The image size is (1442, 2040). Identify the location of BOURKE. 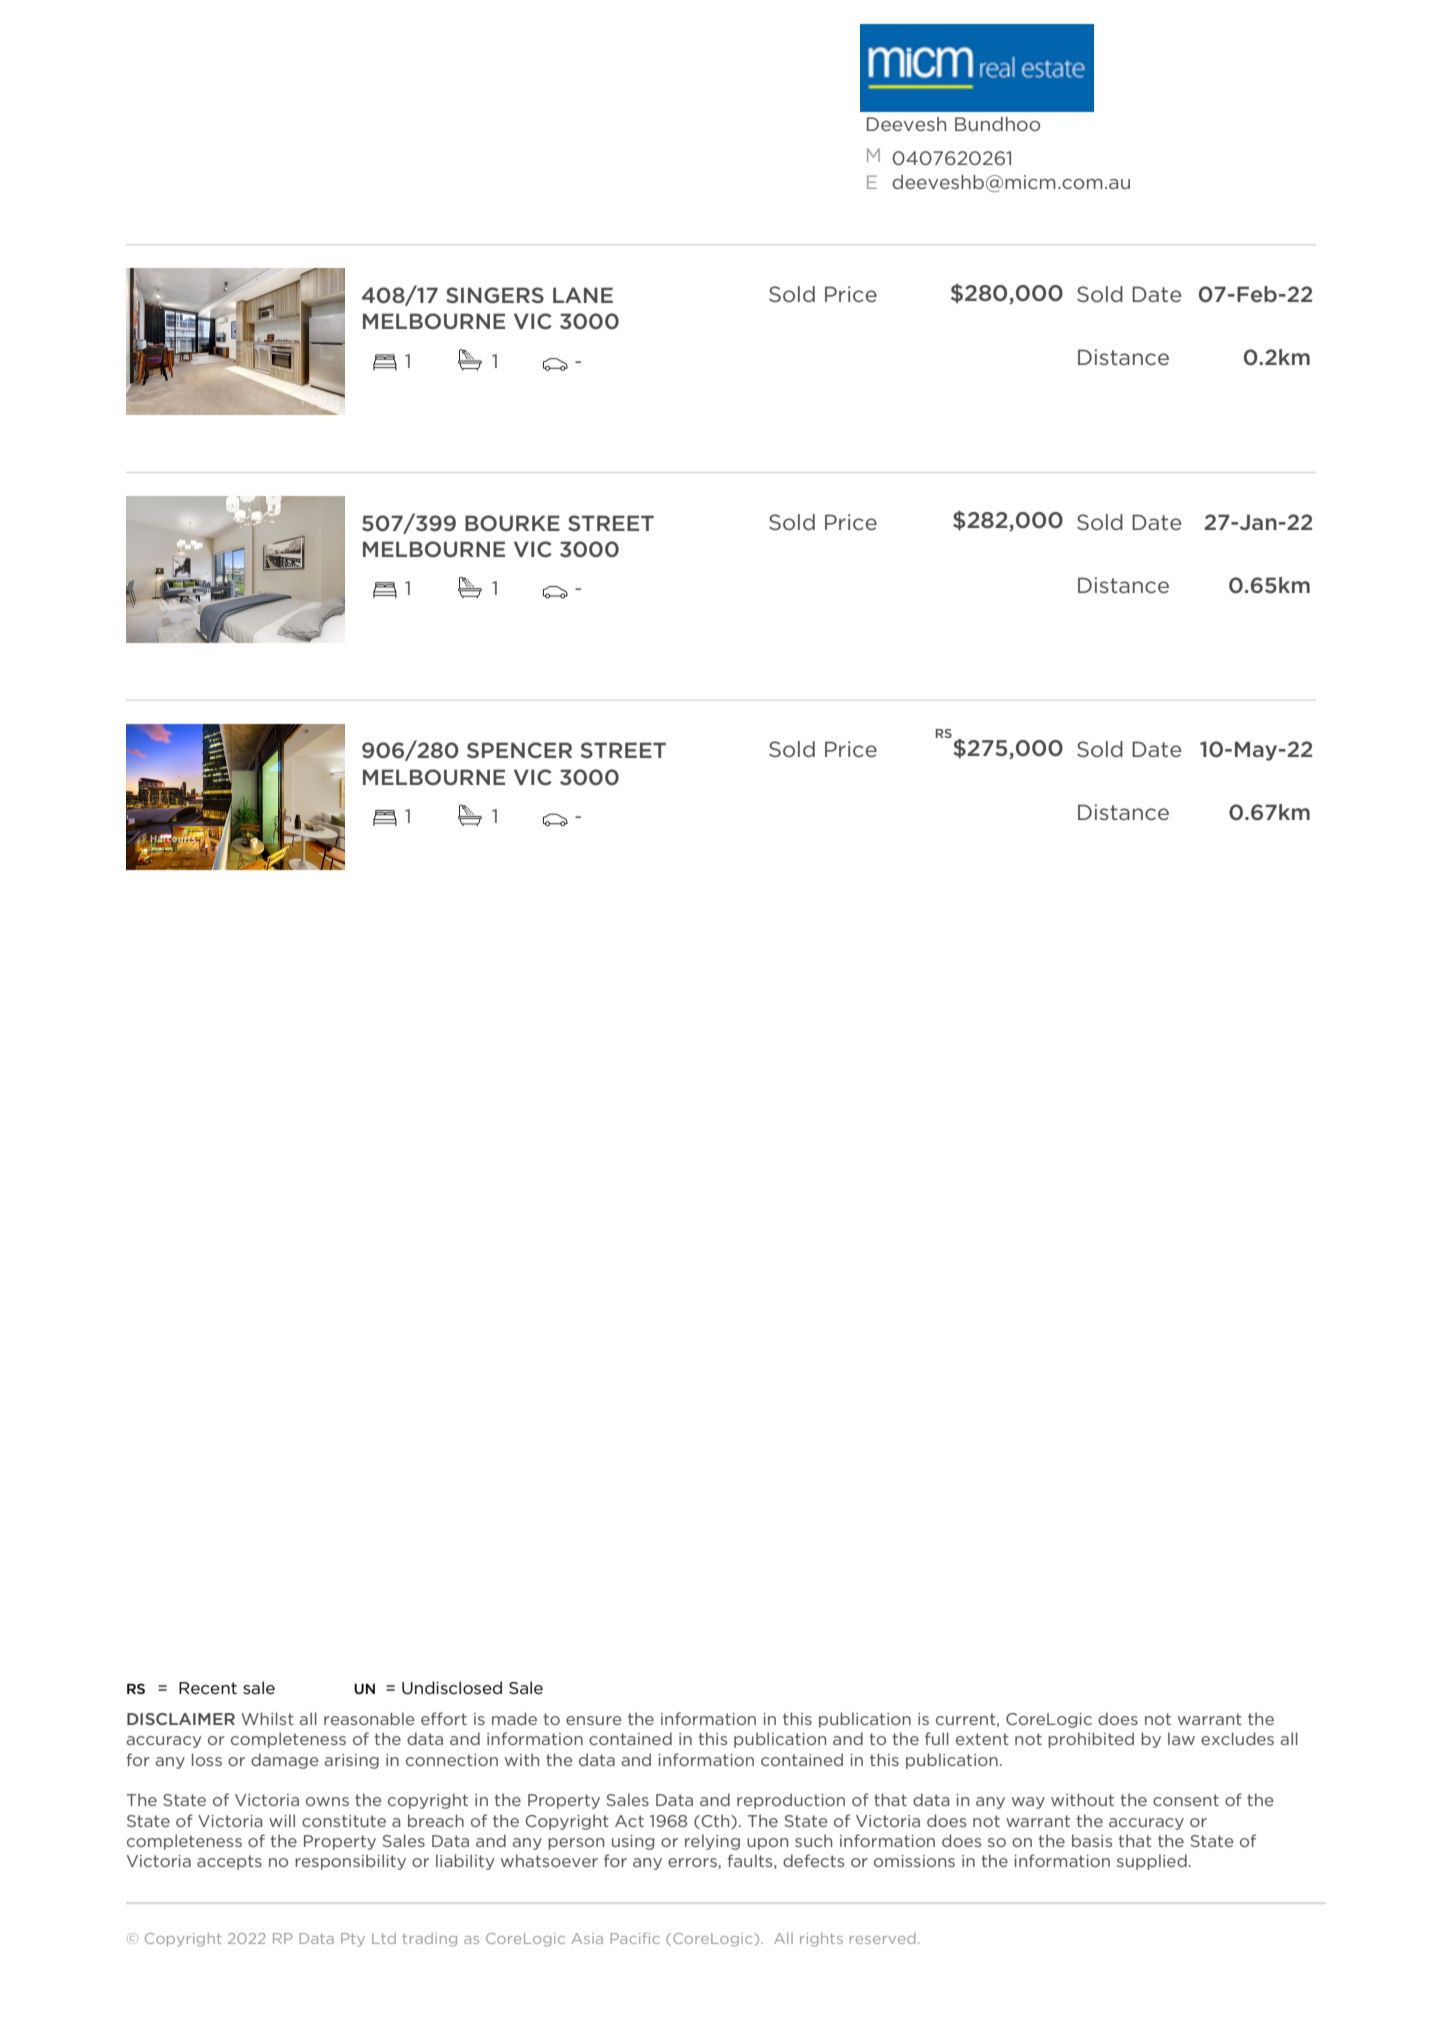
(512, 523).
